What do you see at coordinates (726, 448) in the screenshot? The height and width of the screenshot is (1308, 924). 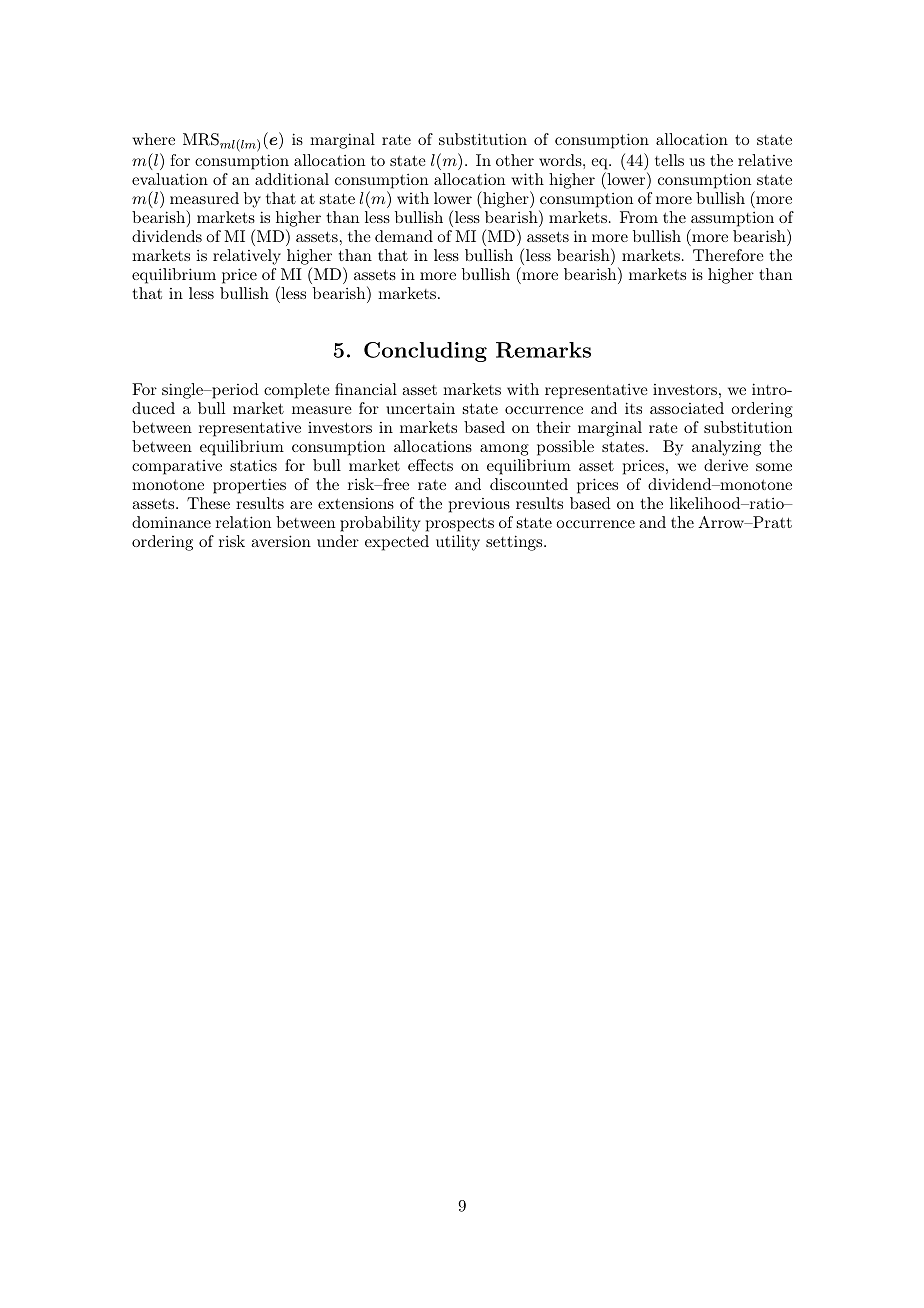 I see `analyzing` at bounding box center [726, 448].
